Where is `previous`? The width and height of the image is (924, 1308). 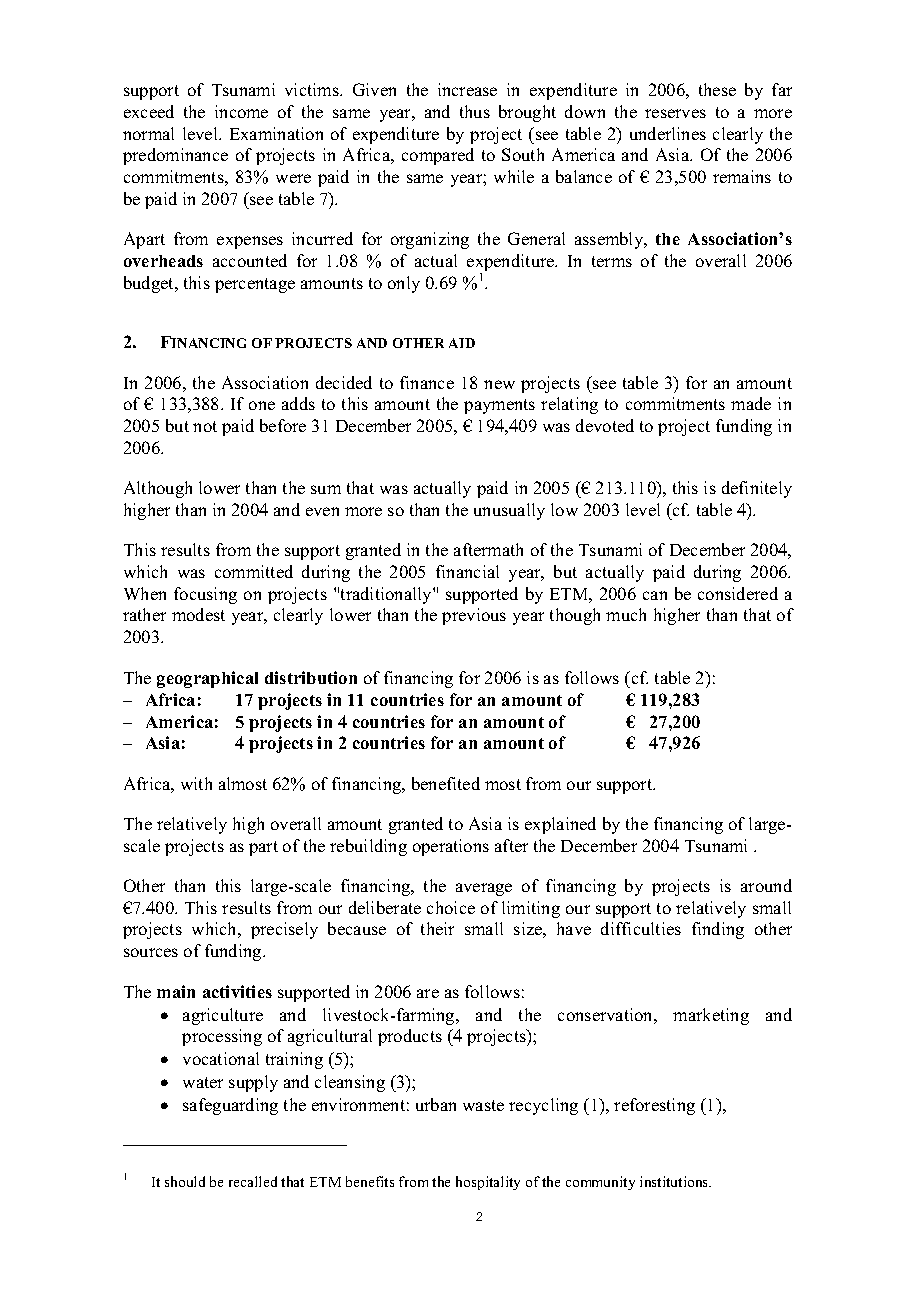 previous is located at coordinates (474, 616).
